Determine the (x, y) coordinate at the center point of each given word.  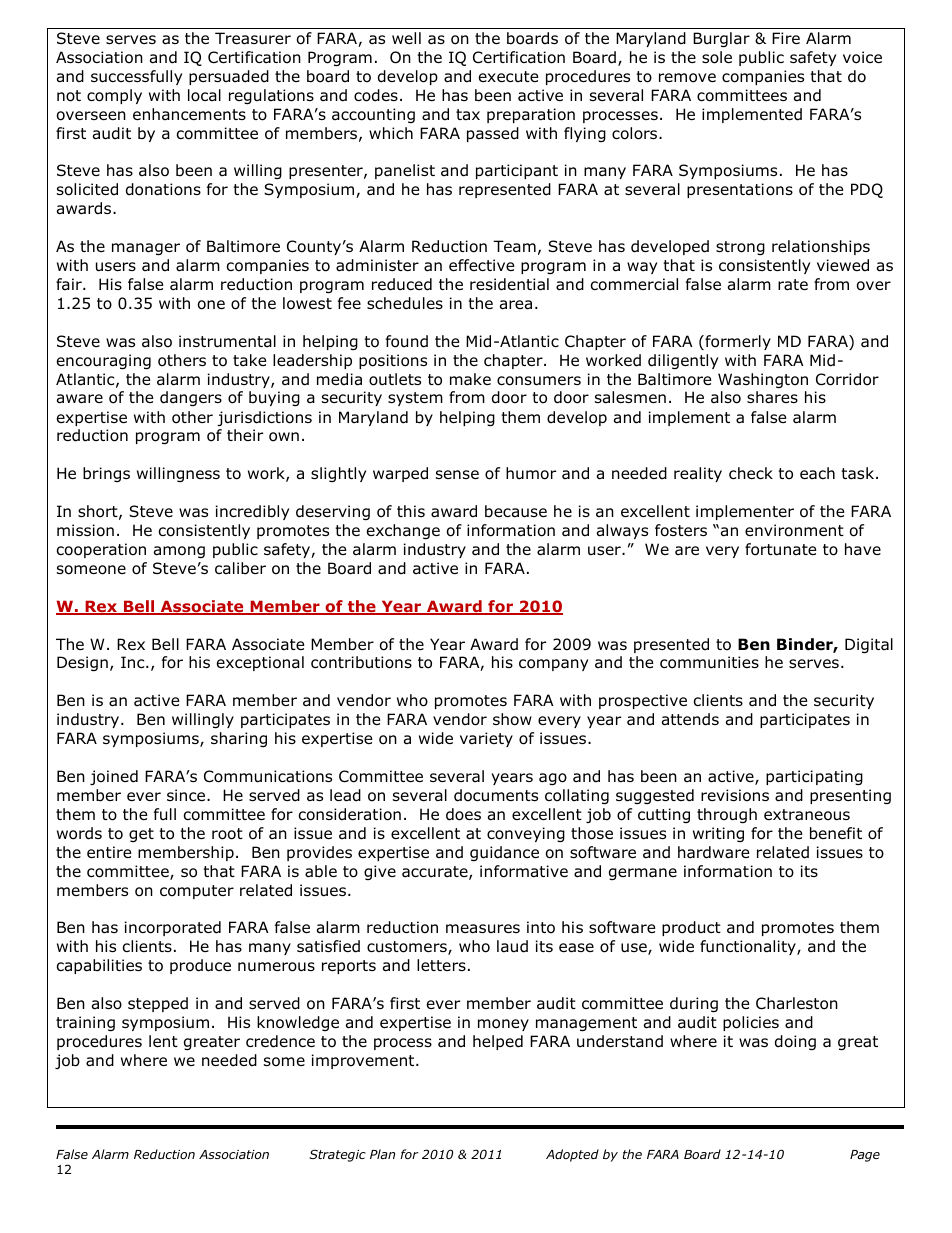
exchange (403, 531)
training (85, 1023)
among (179, 552)
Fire (786, 38)
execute (509, 76)
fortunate (781, 549)
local (204, 95)
